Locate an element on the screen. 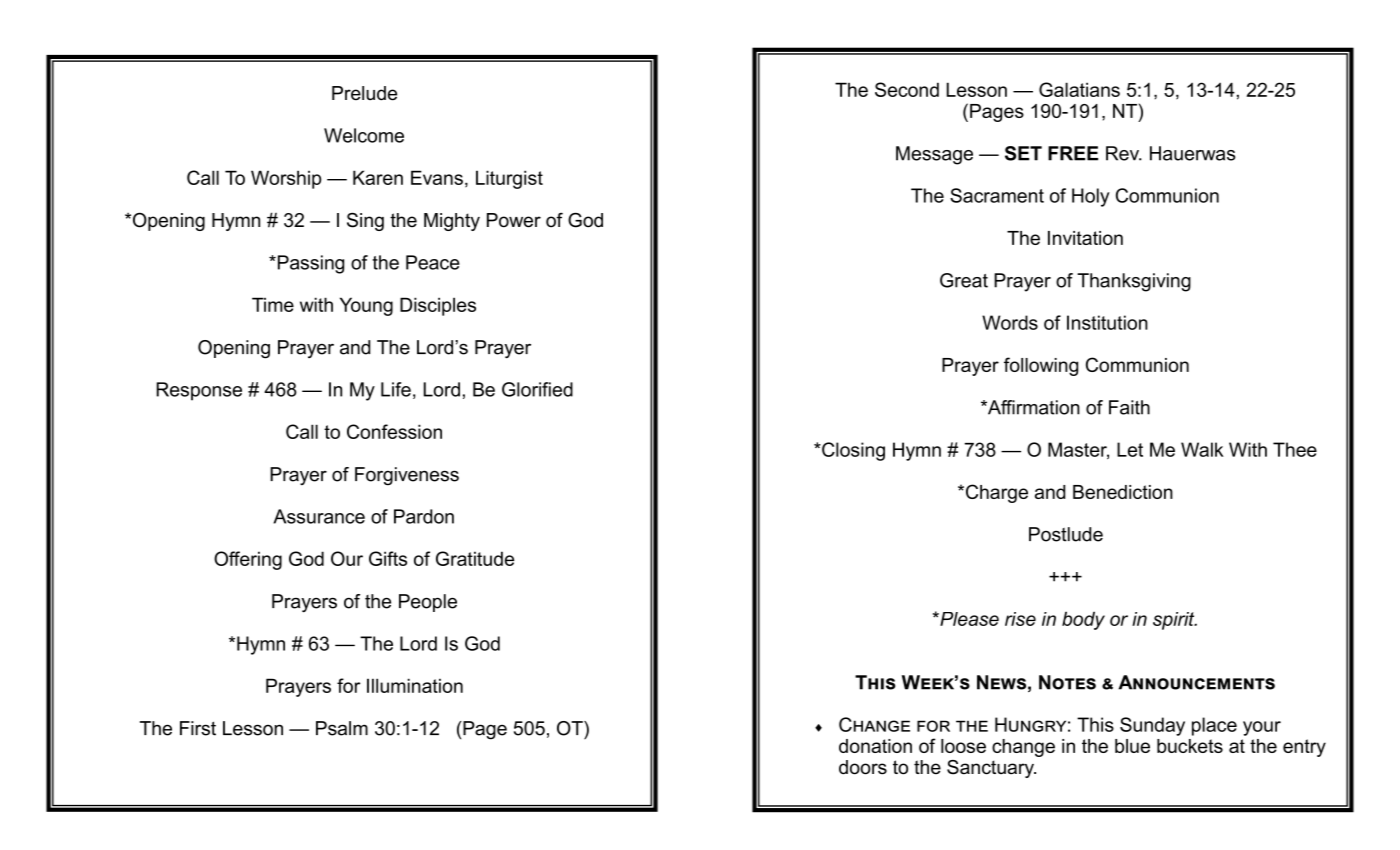 This screenshot has height=850, width=1400. Please is located at coordinates (968, 619).
